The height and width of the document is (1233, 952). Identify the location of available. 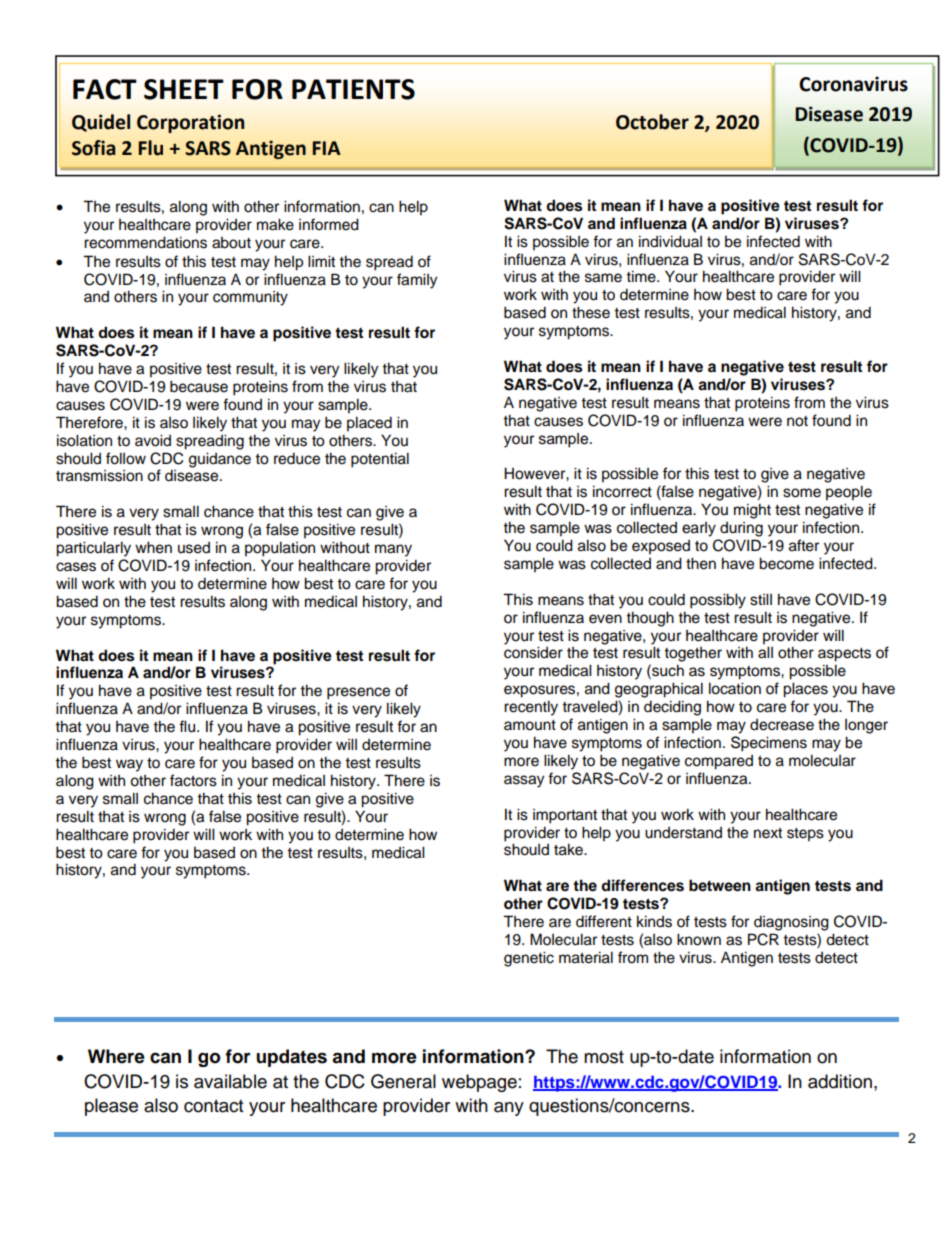
(230, 1081).
